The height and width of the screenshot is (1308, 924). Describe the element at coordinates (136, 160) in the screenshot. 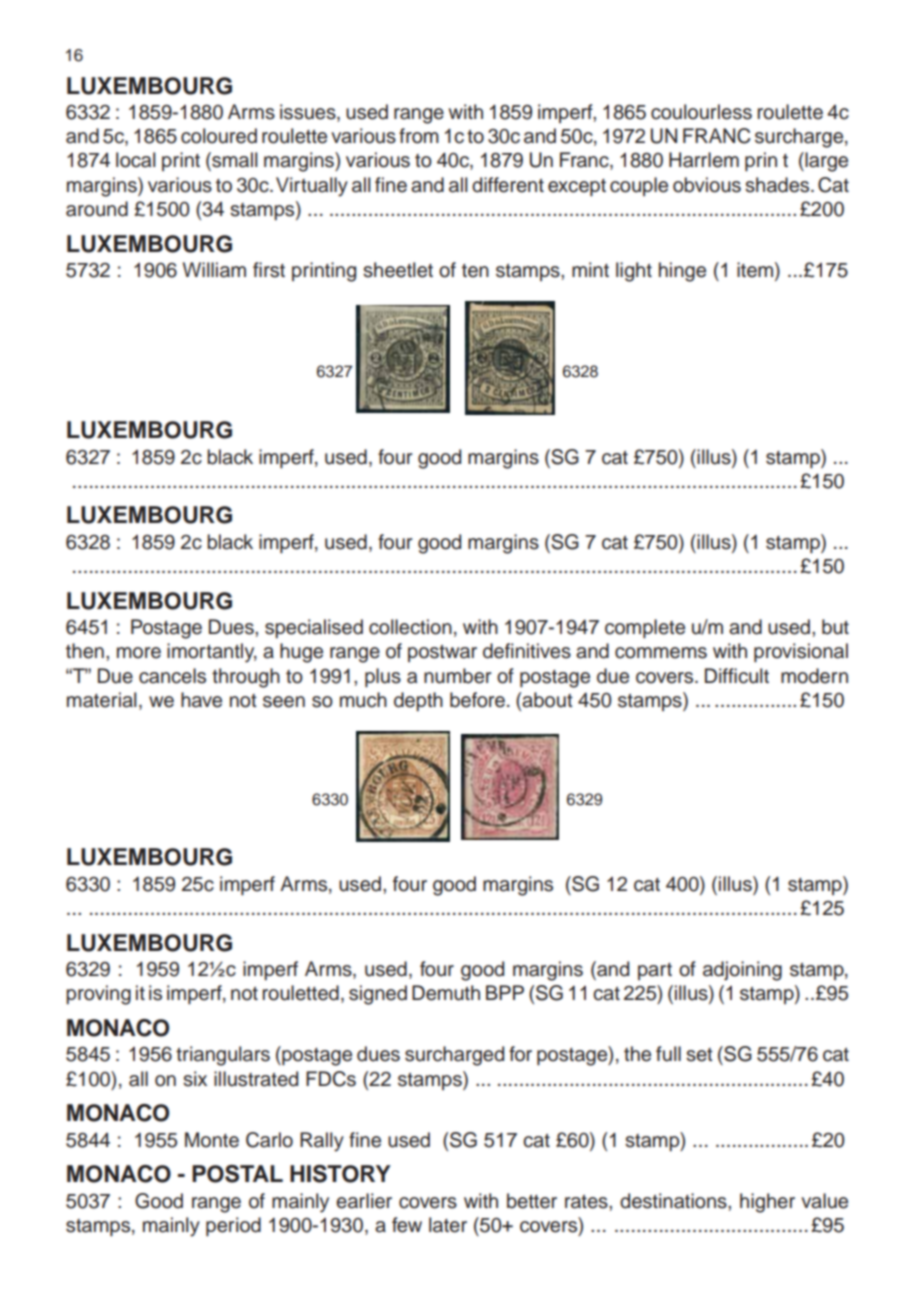

I see `local` at that location.
